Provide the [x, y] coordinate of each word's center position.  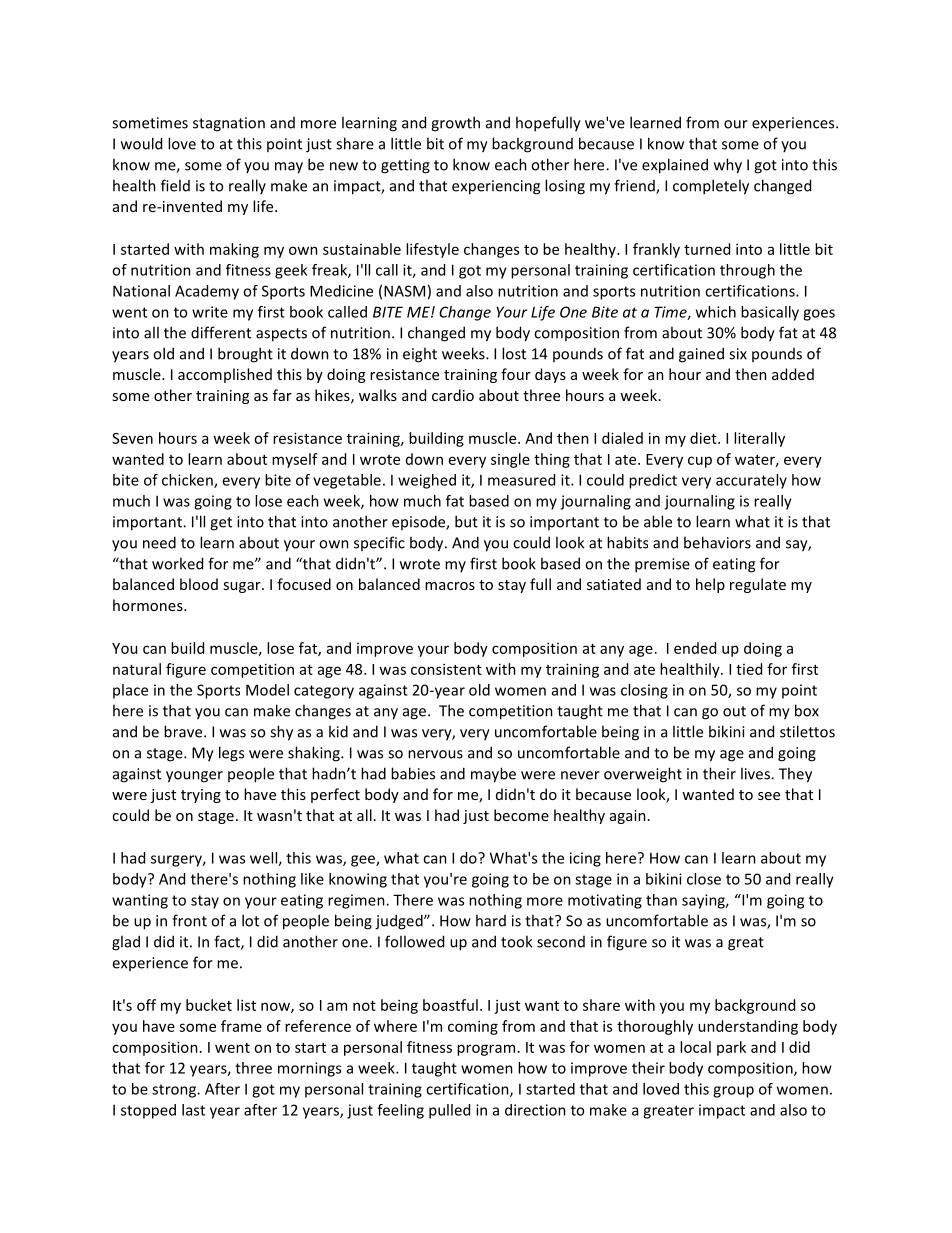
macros [450, 586]
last [193, 1110]
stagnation [229, 124]
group [733, 1092]
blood [199, 584]
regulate [758, 585]
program [486, 1050]
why [728, 166]
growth [455, 124]
